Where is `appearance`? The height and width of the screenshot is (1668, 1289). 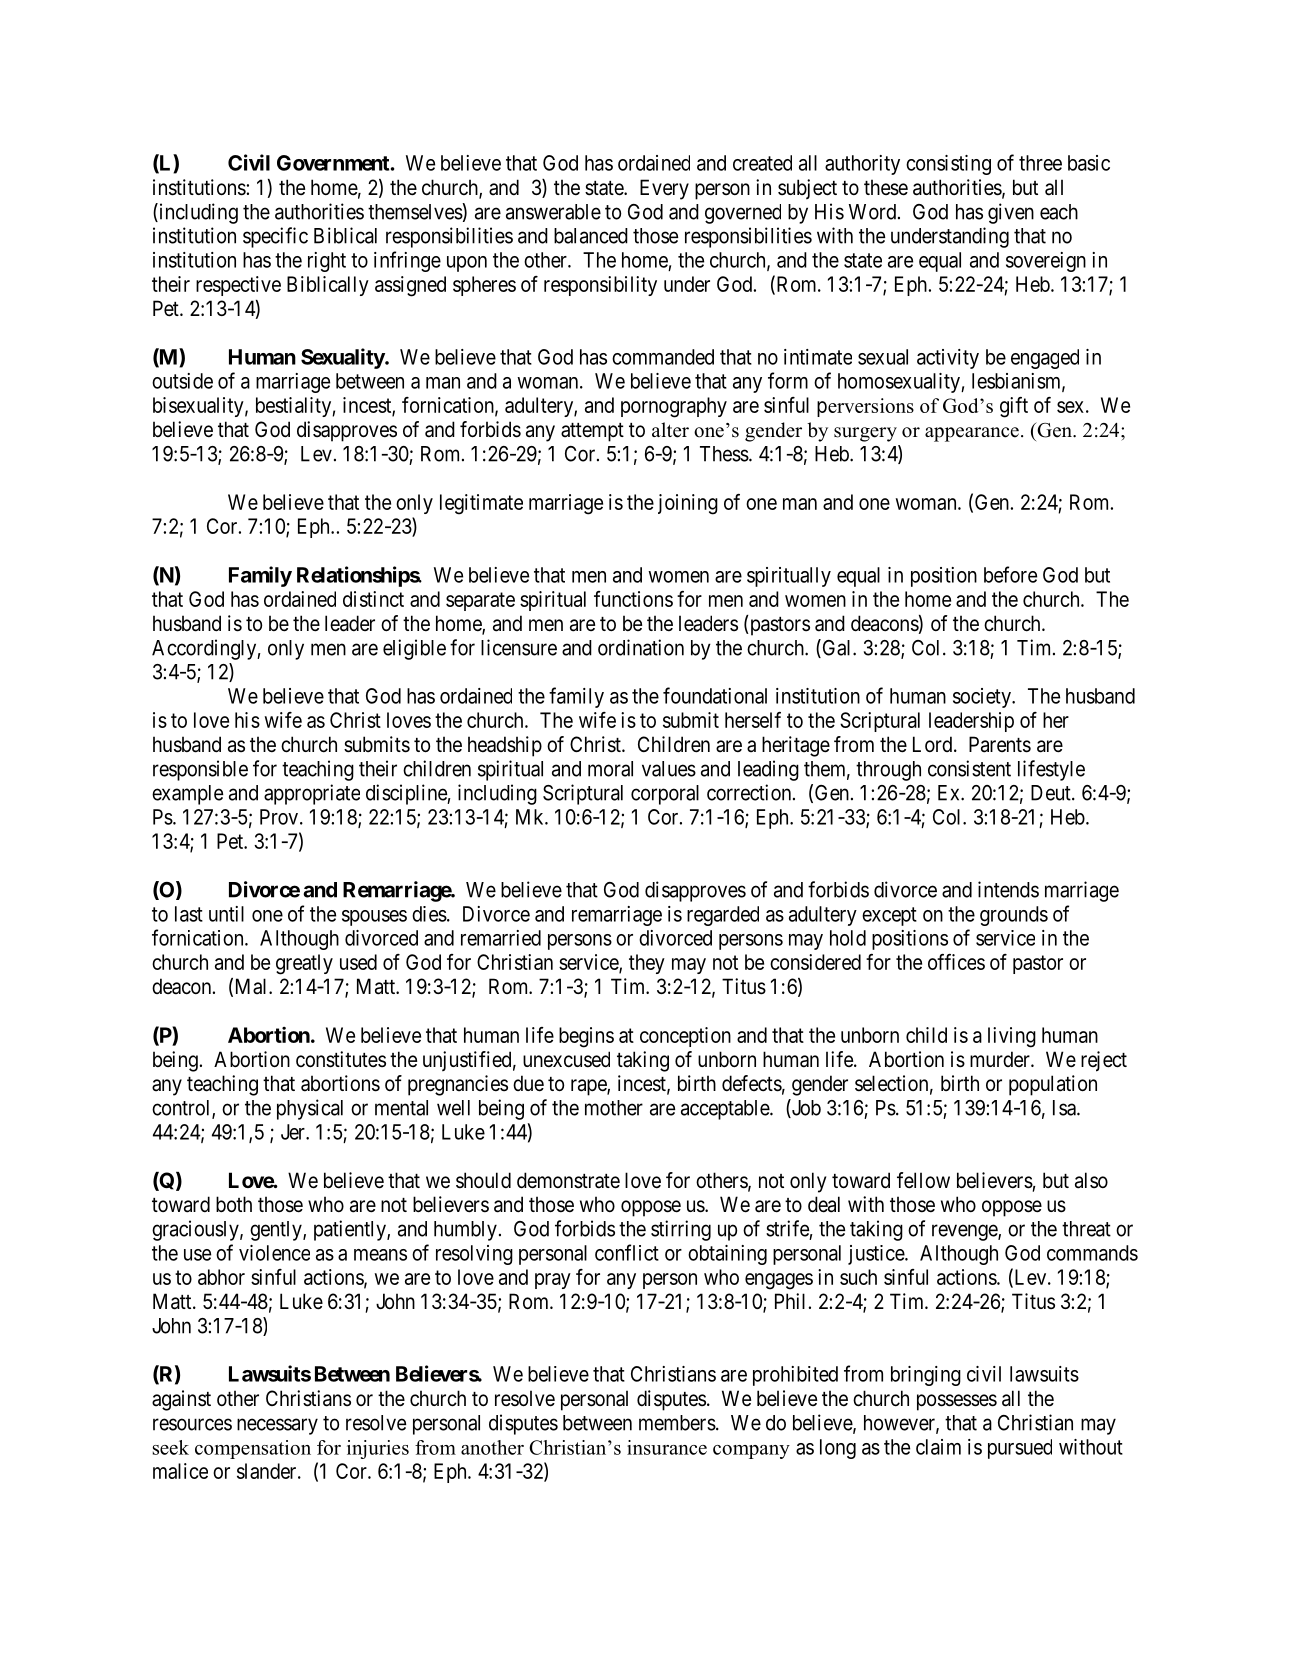 appearance is located at coordinates (972, 434).
